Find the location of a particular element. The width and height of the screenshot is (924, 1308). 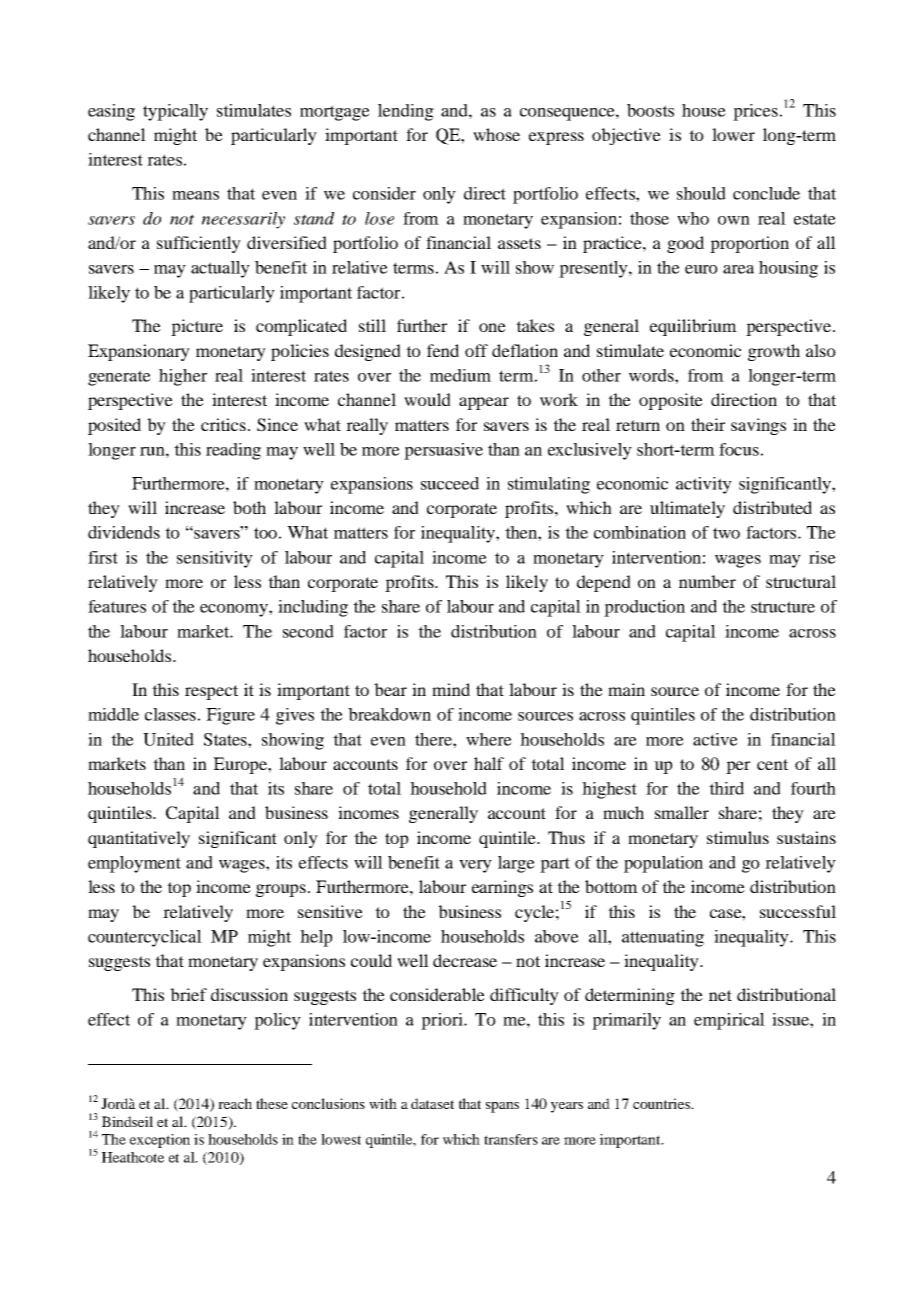

United is located at coordinates (168, 739).
